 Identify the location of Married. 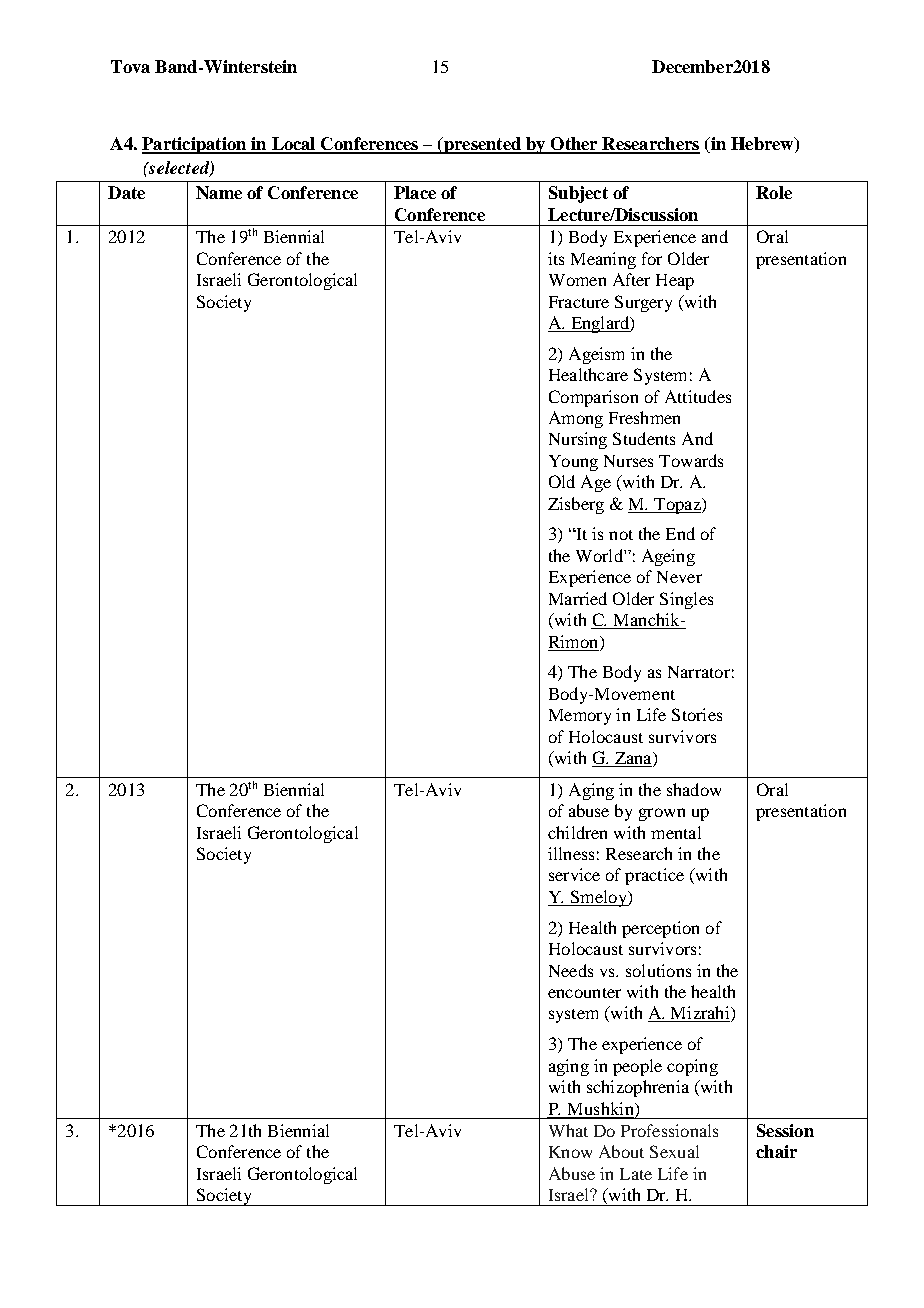
(578, 598).
